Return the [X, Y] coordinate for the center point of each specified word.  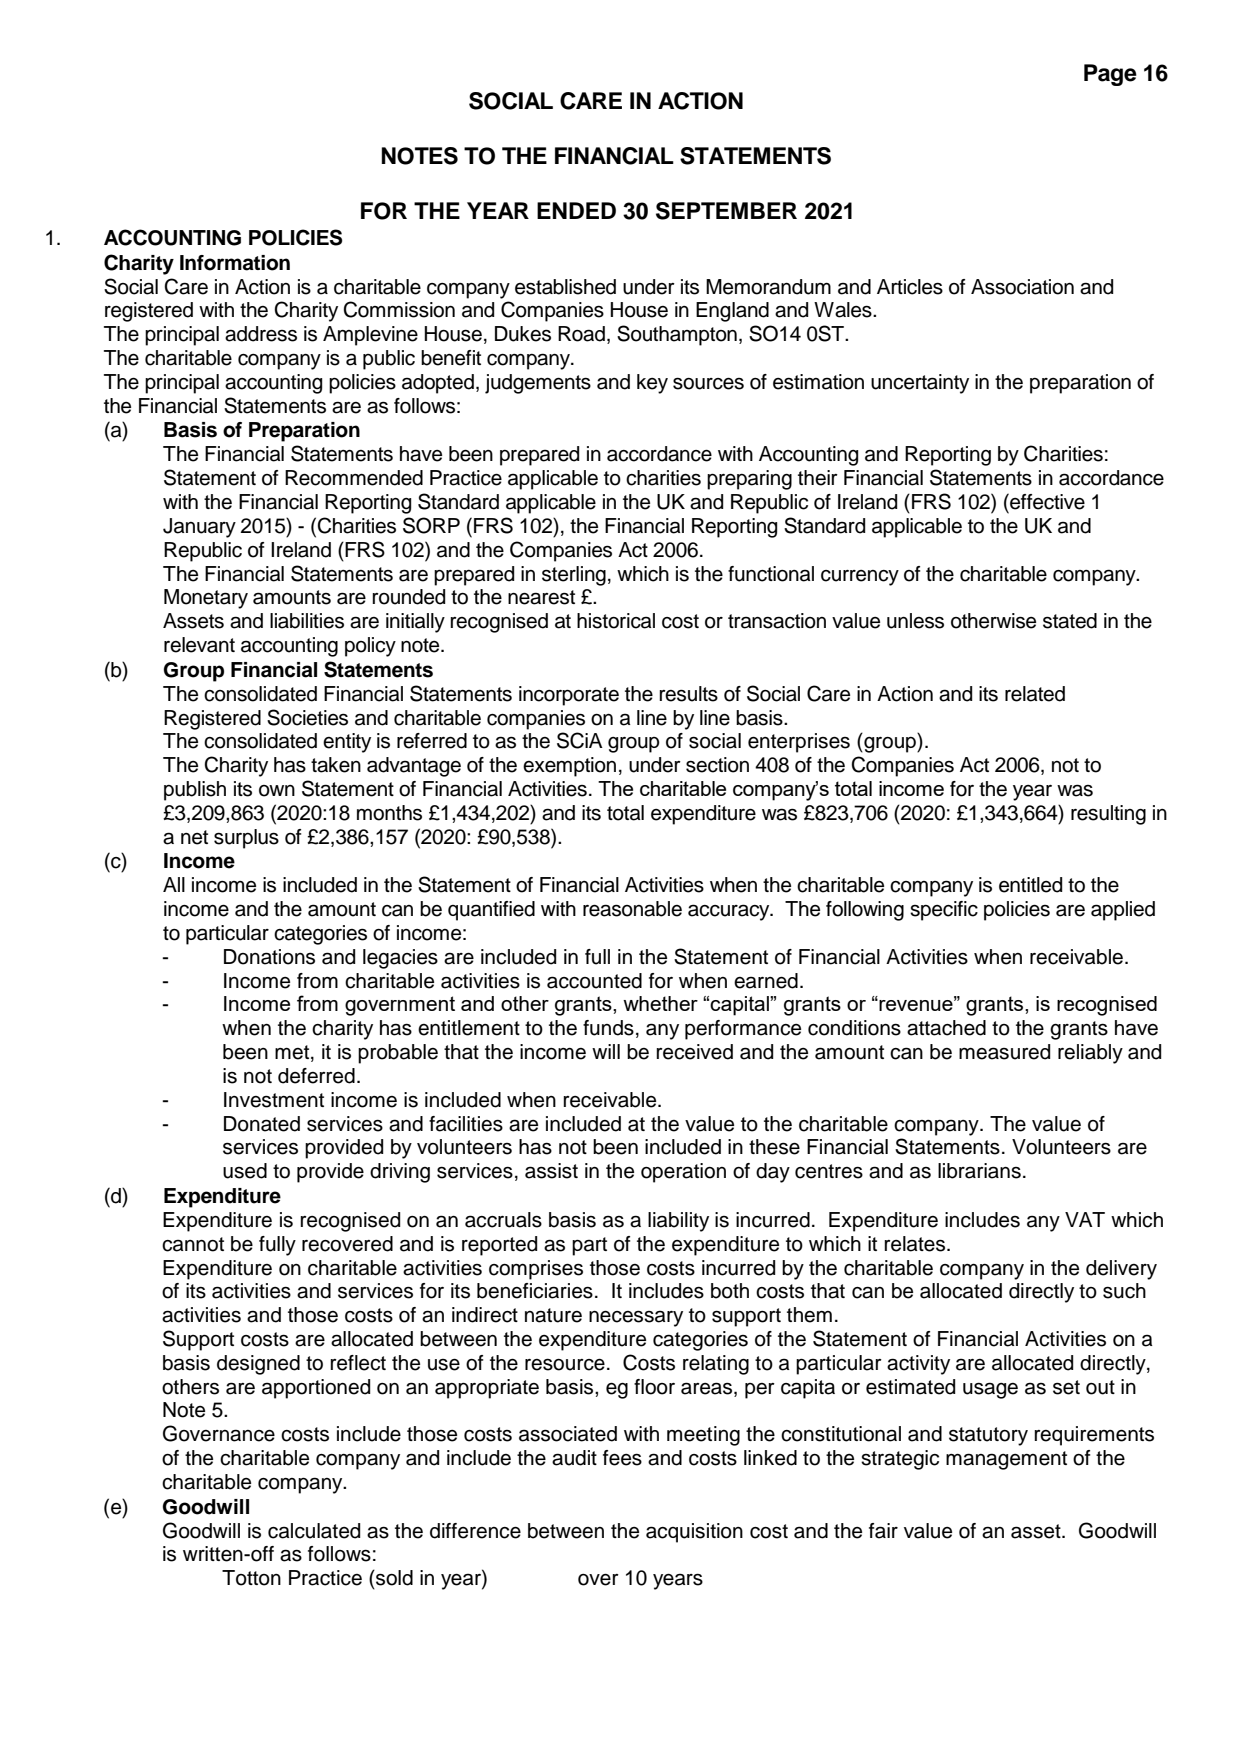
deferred [316, 1076]
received [694, 1052]
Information [235, 263]
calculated [314, 1531]
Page [1110, 75]
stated [1070, 621]
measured [1004, 1052]
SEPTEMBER [726, 211]
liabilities [307, 621]
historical [616, 621]
